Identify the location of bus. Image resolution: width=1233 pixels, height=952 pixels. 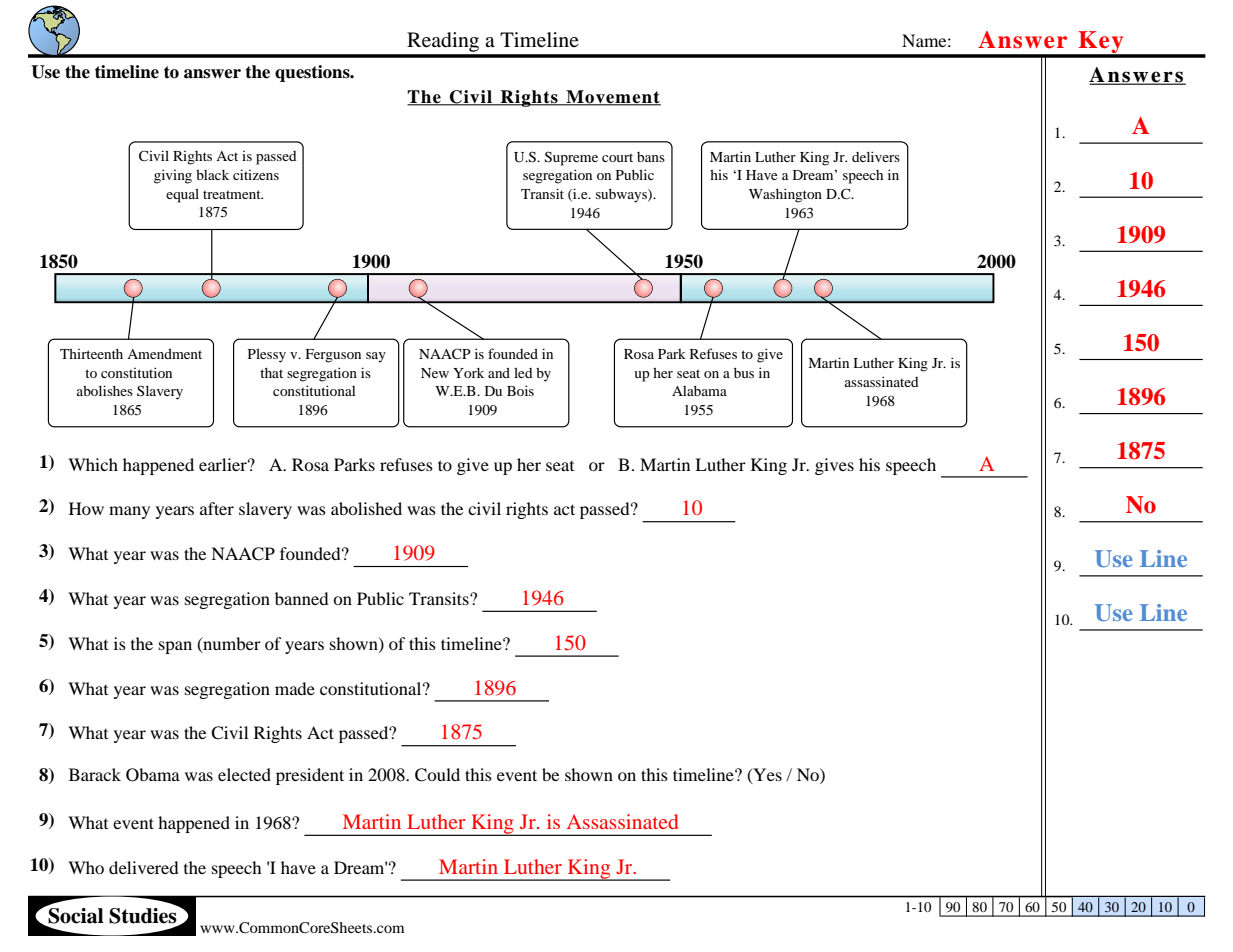
(744, 372).
